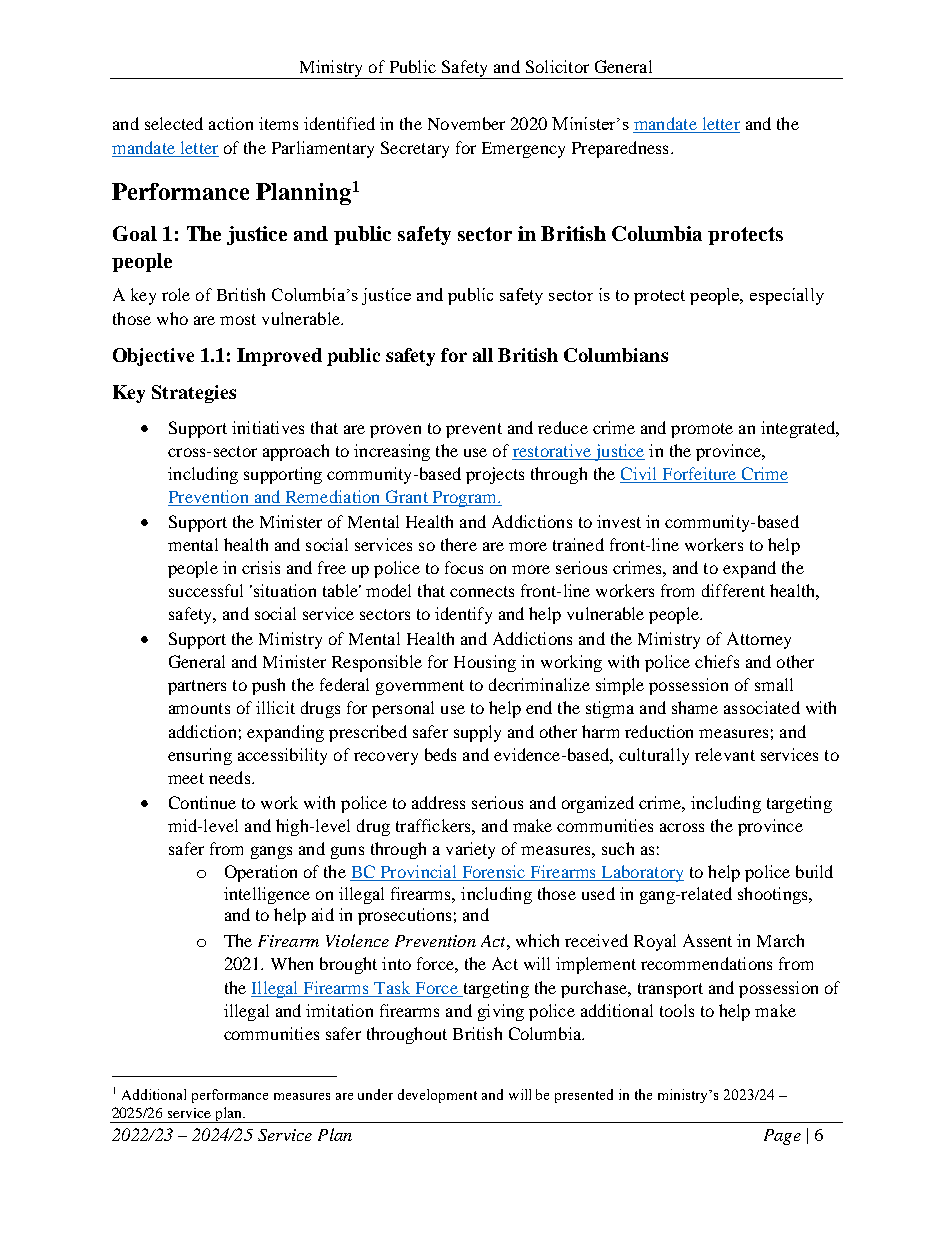  What do you see at coordinates (437, 1096) in the page?
I see `development` at bounding box center [437, 1096].
